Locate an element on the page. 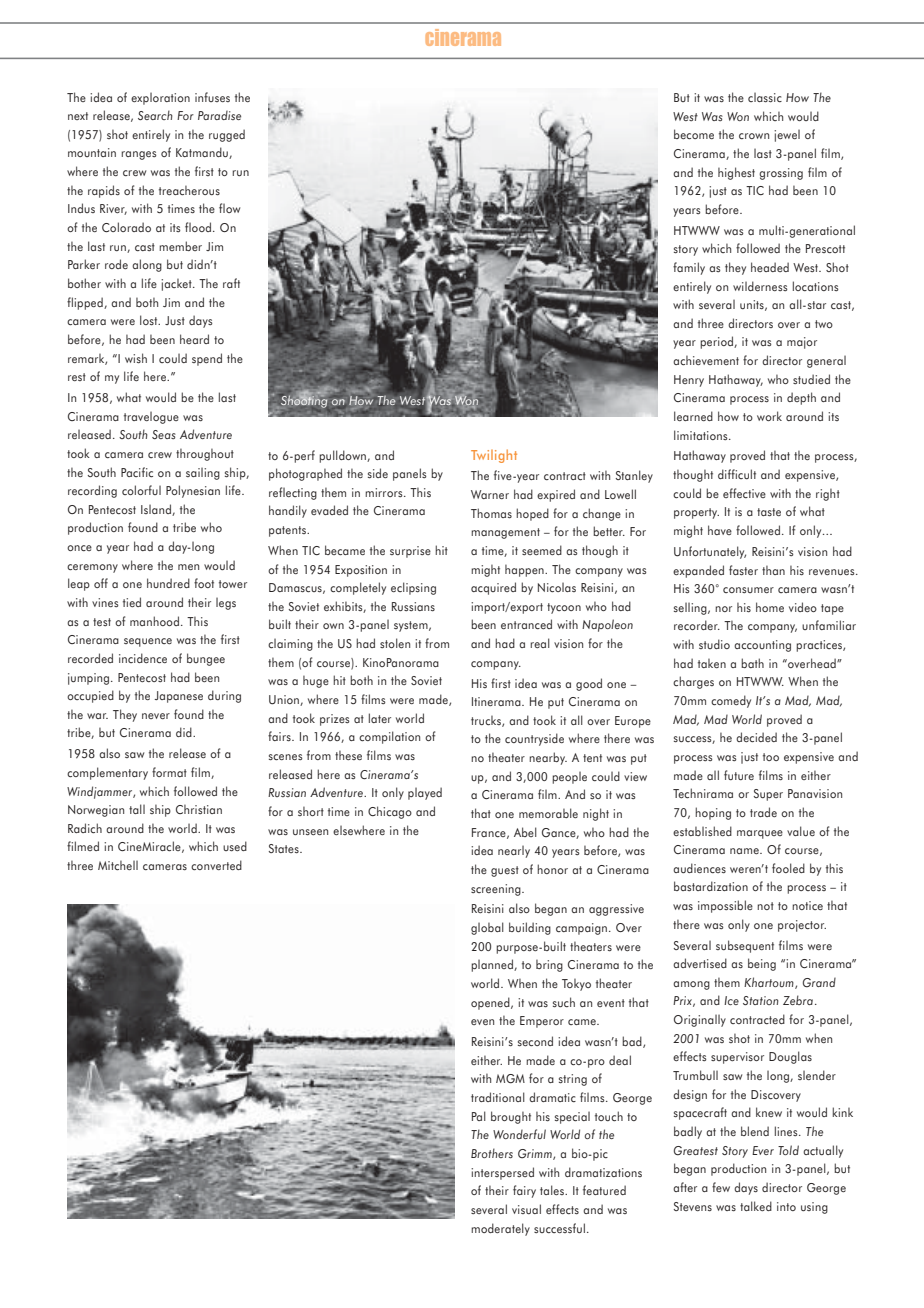 The width and height of the page is (924, 1308). Polynesian is located at coordinates (193, 491).
